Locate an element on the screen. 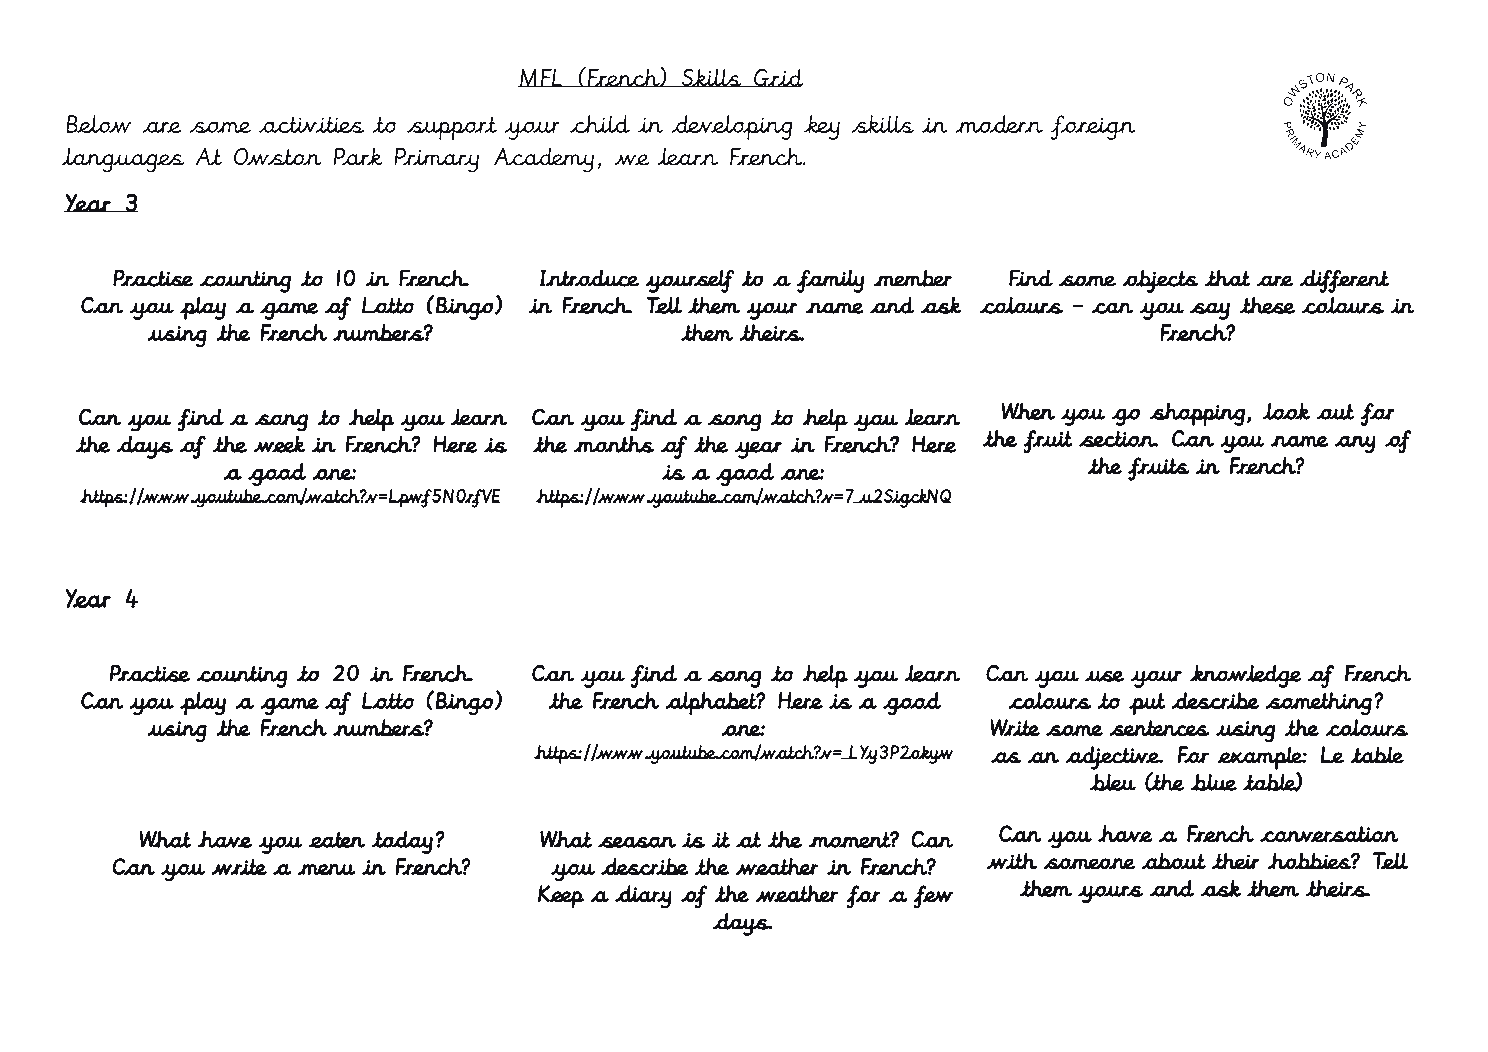 The height and width of the screenshot is (1052, 1488). menu is located at coordinates (327, 869).
